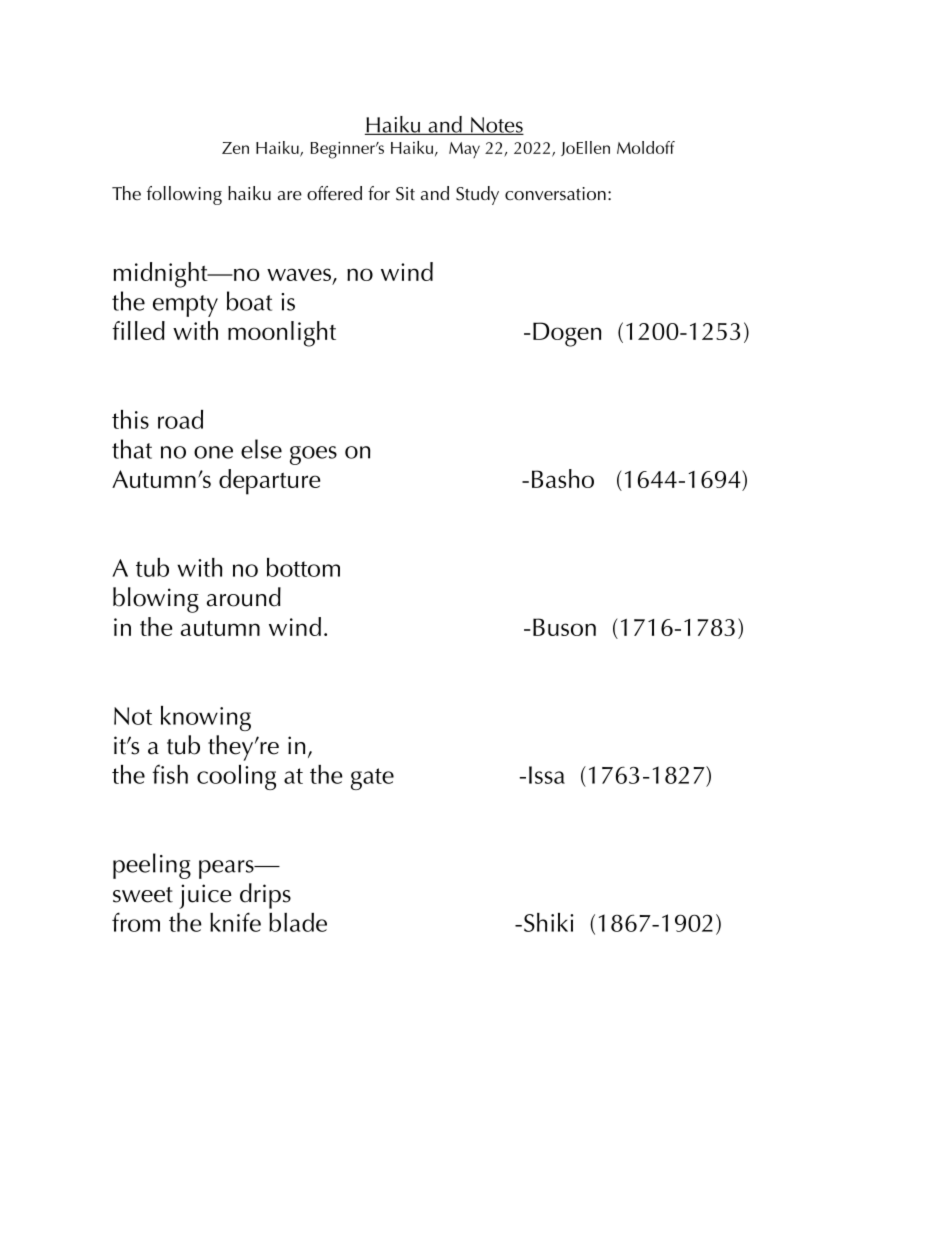 Image resolution: width=952 pixels, height=1233 pixels. What do you see at coordinates (185, 306) in the screenshot?
I see `empty` at bounding box center [185, 306].
